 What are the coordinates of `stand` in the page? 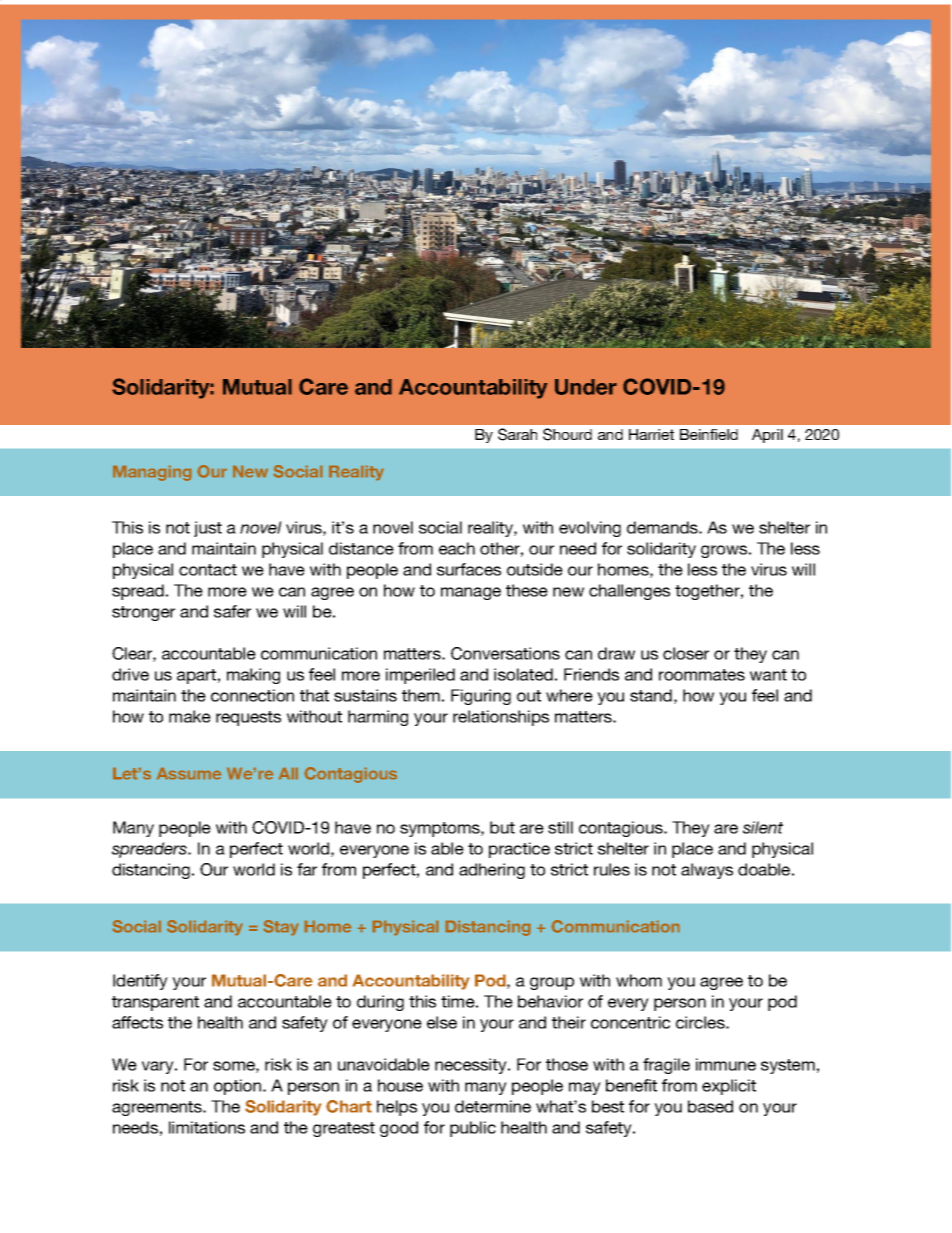 It's located at (651, 695).
